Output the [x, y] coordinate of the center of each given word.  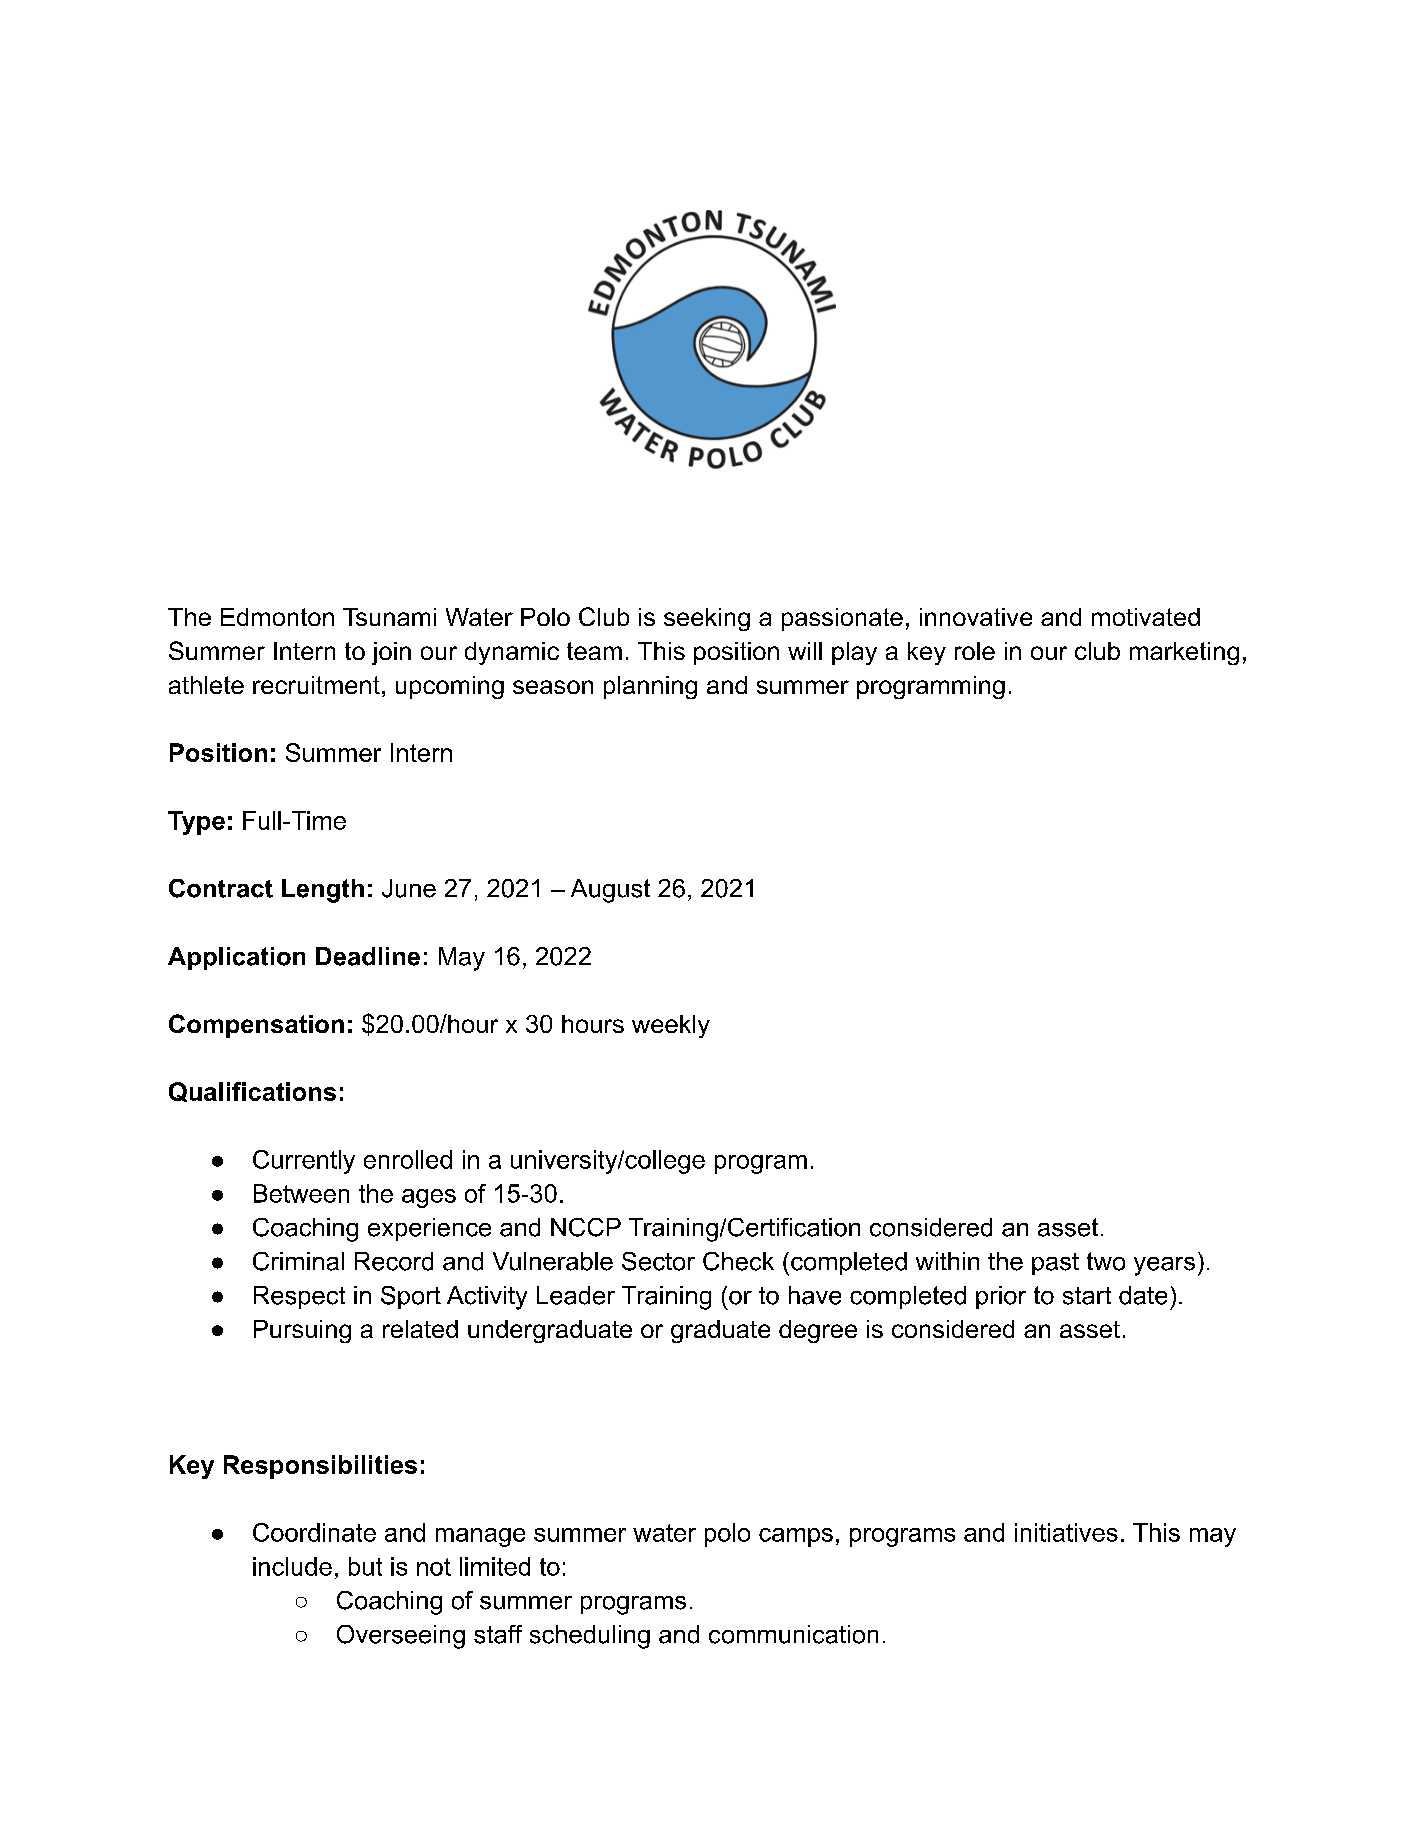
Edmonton [277, 617]
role [975, 651]
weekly [671, 1026]
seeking [707, 619]
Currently [304, 1162]
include [292, 1566]
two [1106, 1261]
